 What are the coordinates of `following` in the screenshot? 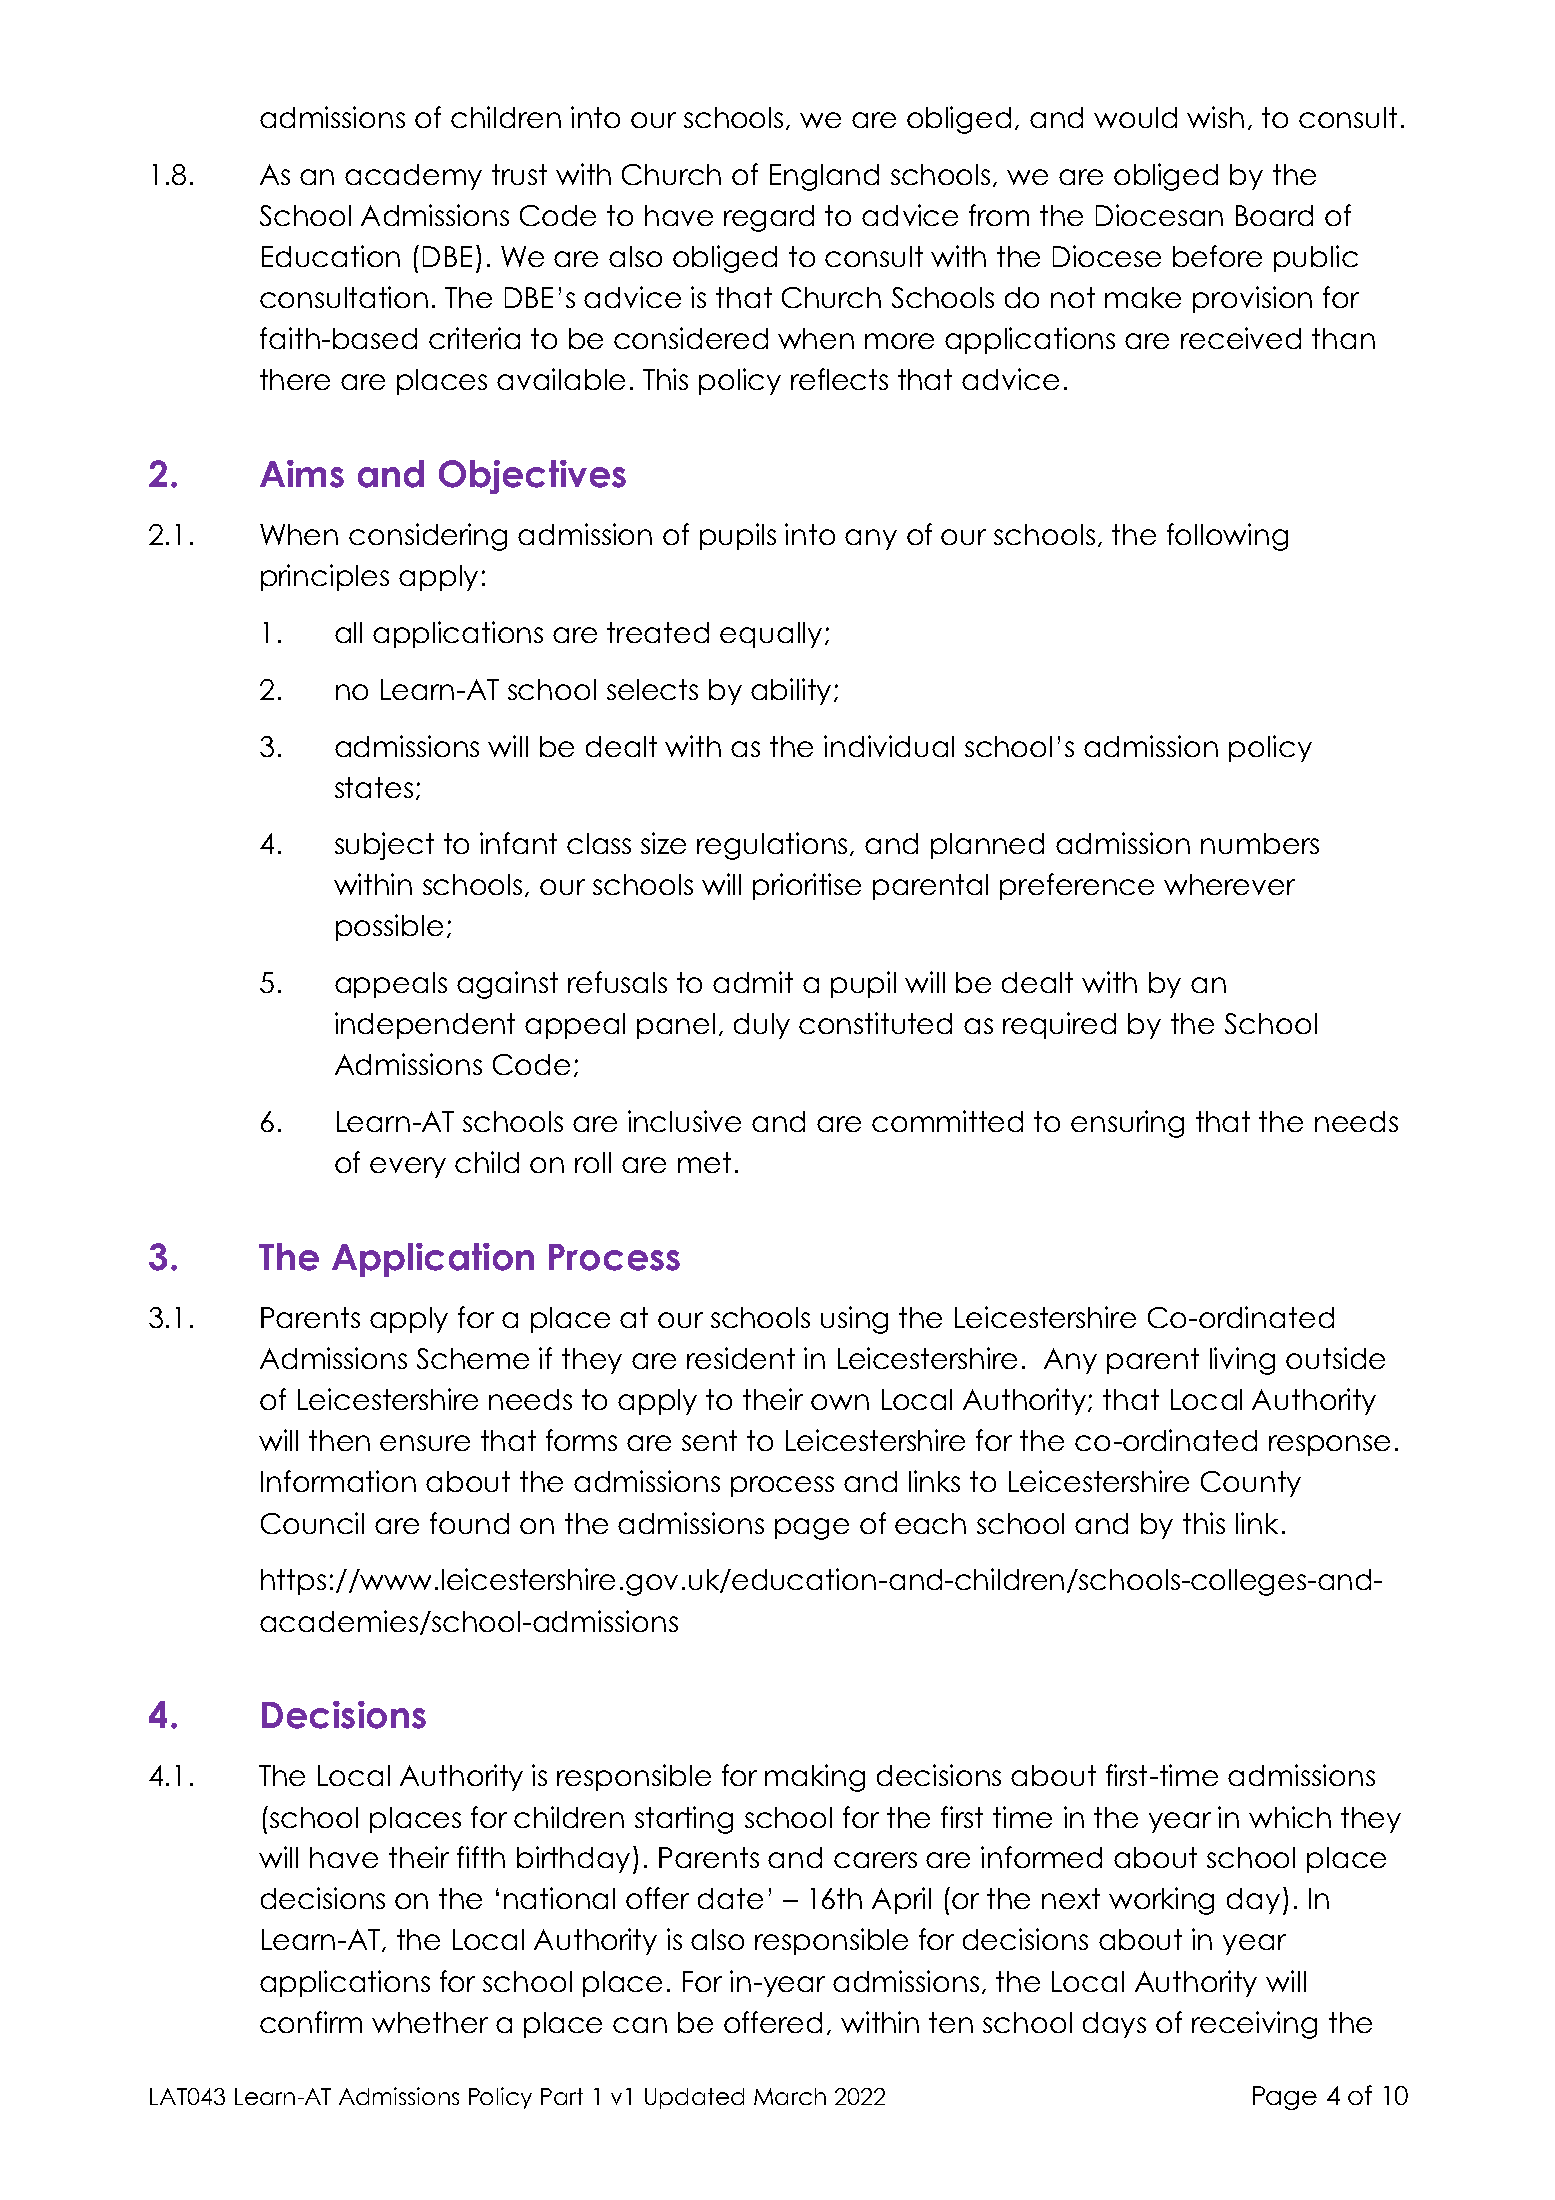 It's located at (1227, 537).
